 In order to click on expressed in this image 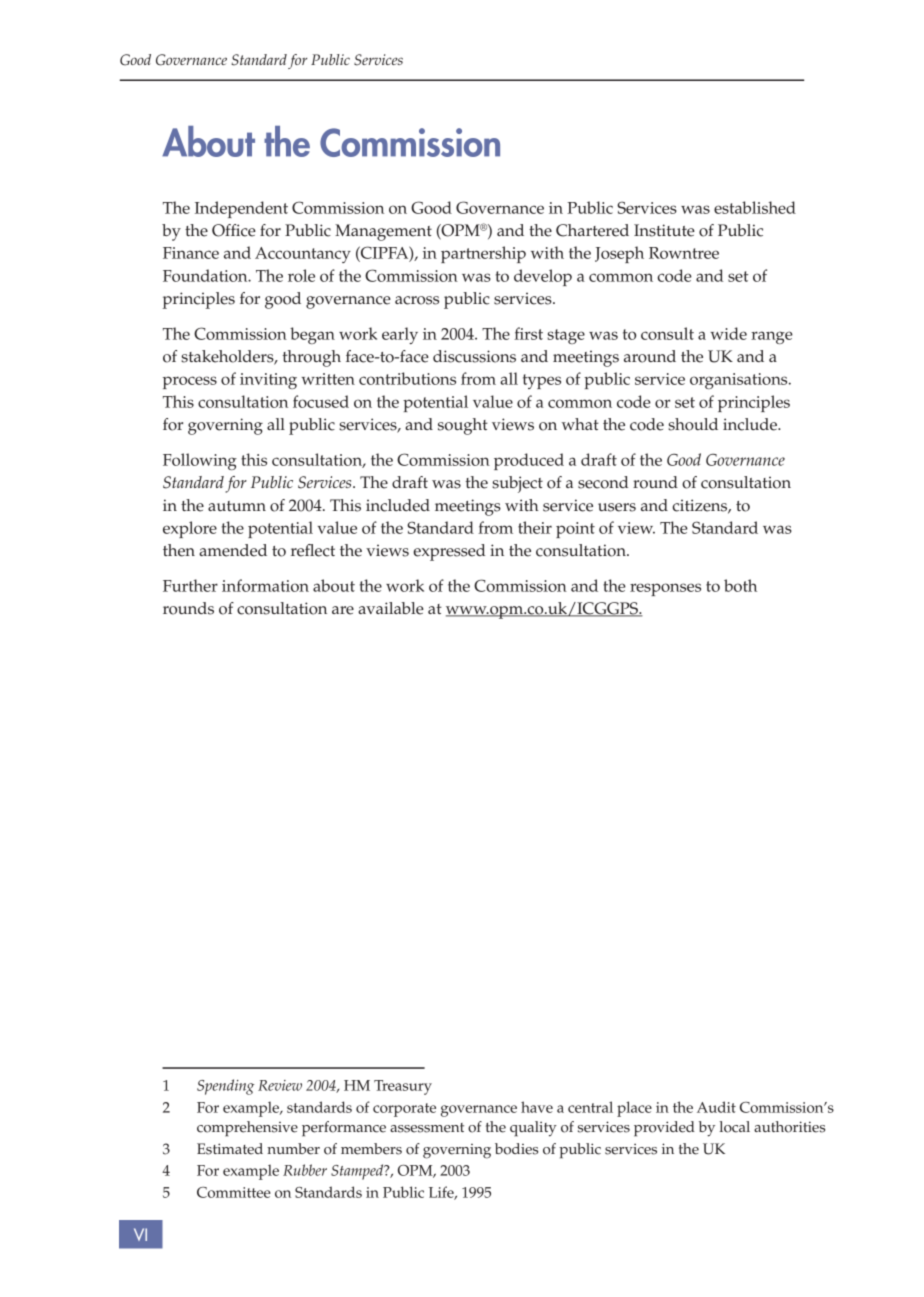, I will do `click(449, 552)`.
